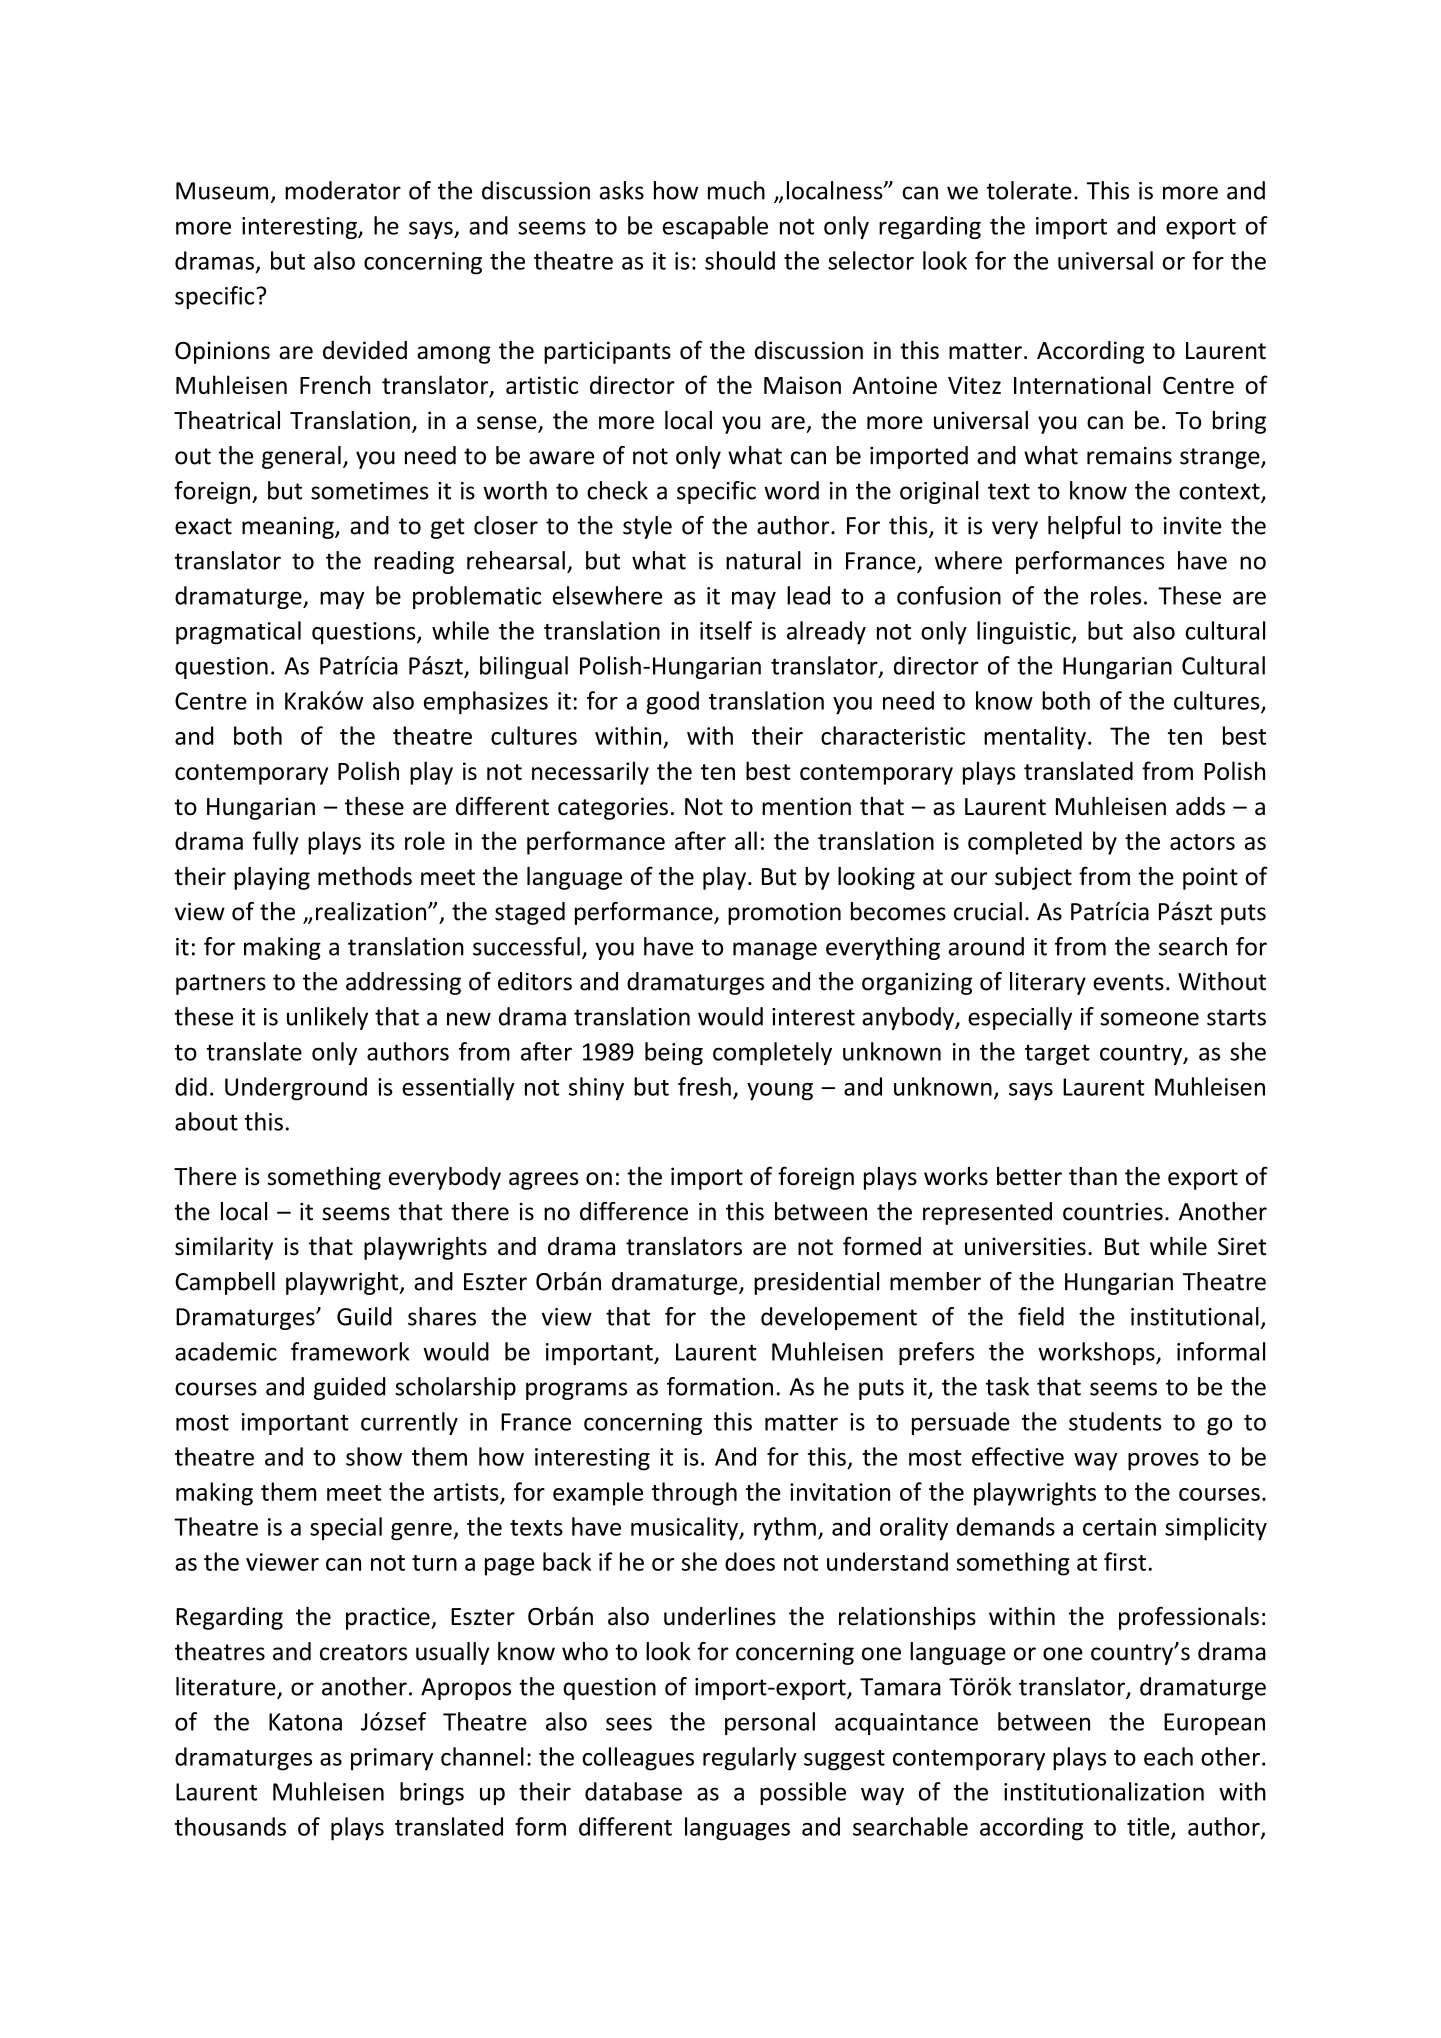 This screenshot has width=1441, height=2038. What do you see at coordinates (414, 562) in the screenshot?
I see `reading` at bounding box center [414, 562].
